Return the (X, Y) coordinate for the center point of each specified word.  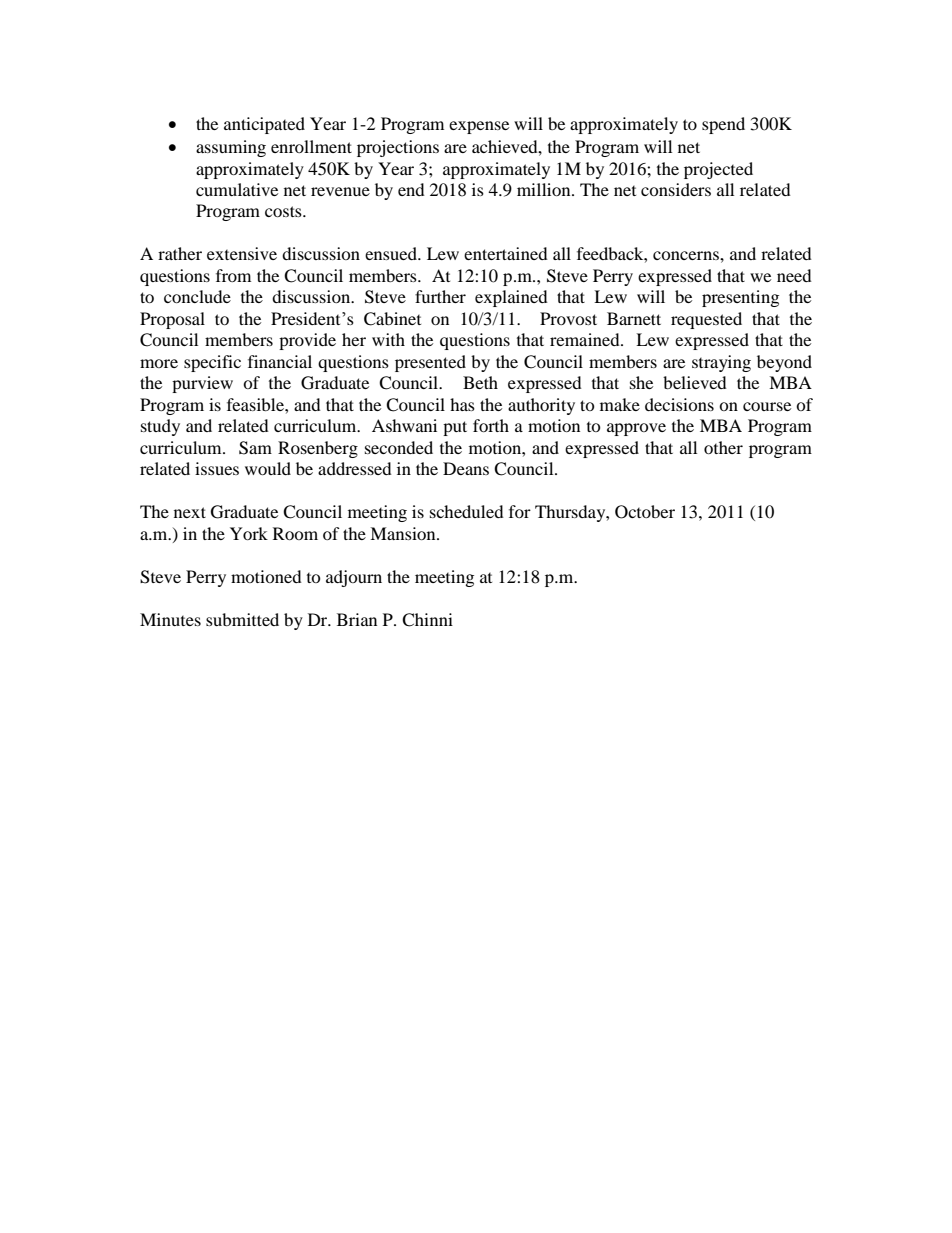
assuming (231, 148)
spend (723, 125)
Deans (466, 468)
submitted (242, 619)
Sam (255, 448)
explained (511, 298)
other (723, 447)
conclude (197, 296)
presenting (740, 298)
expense (479, 127)
